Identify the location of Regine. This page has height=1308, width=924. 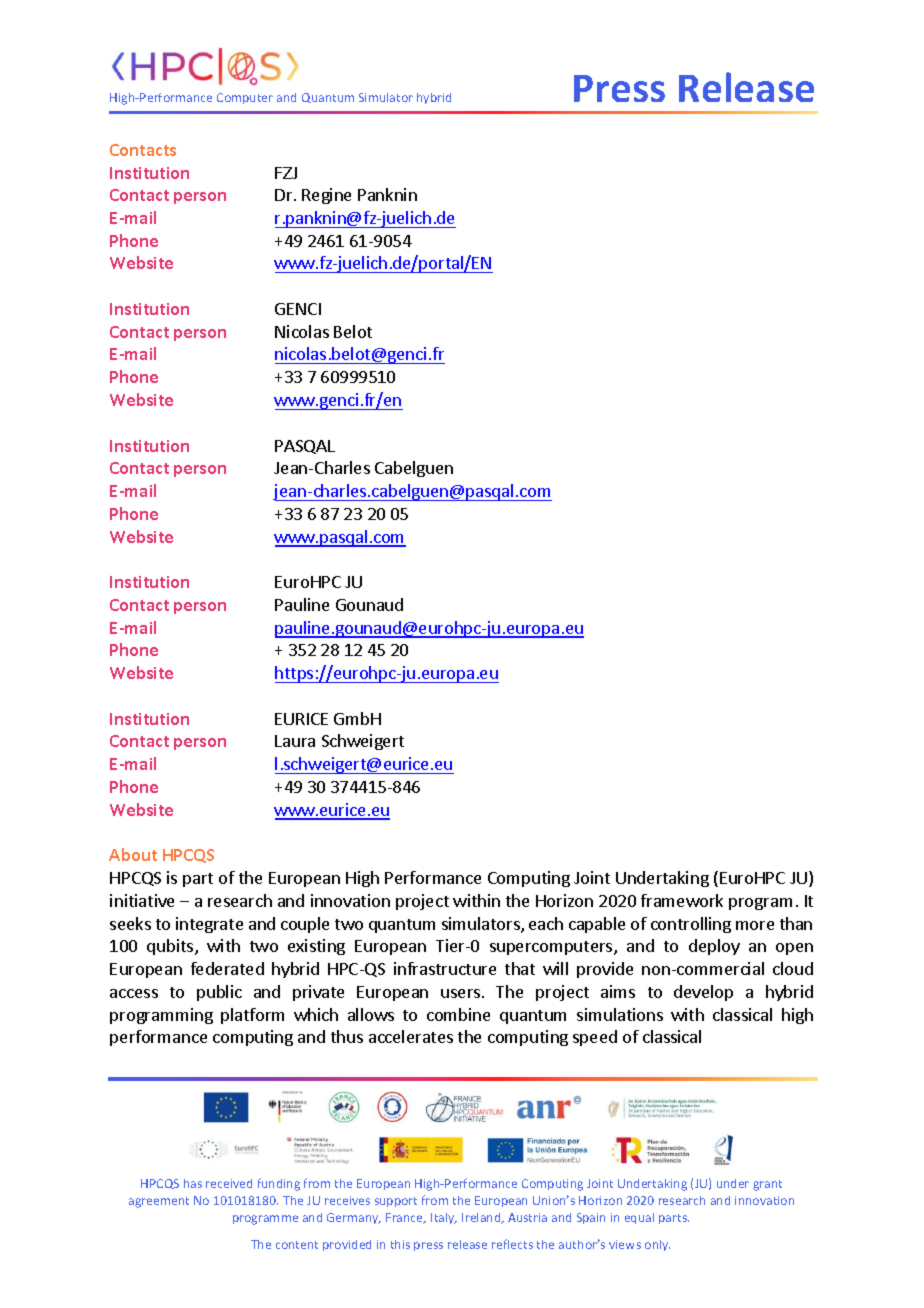
(326, 196).
